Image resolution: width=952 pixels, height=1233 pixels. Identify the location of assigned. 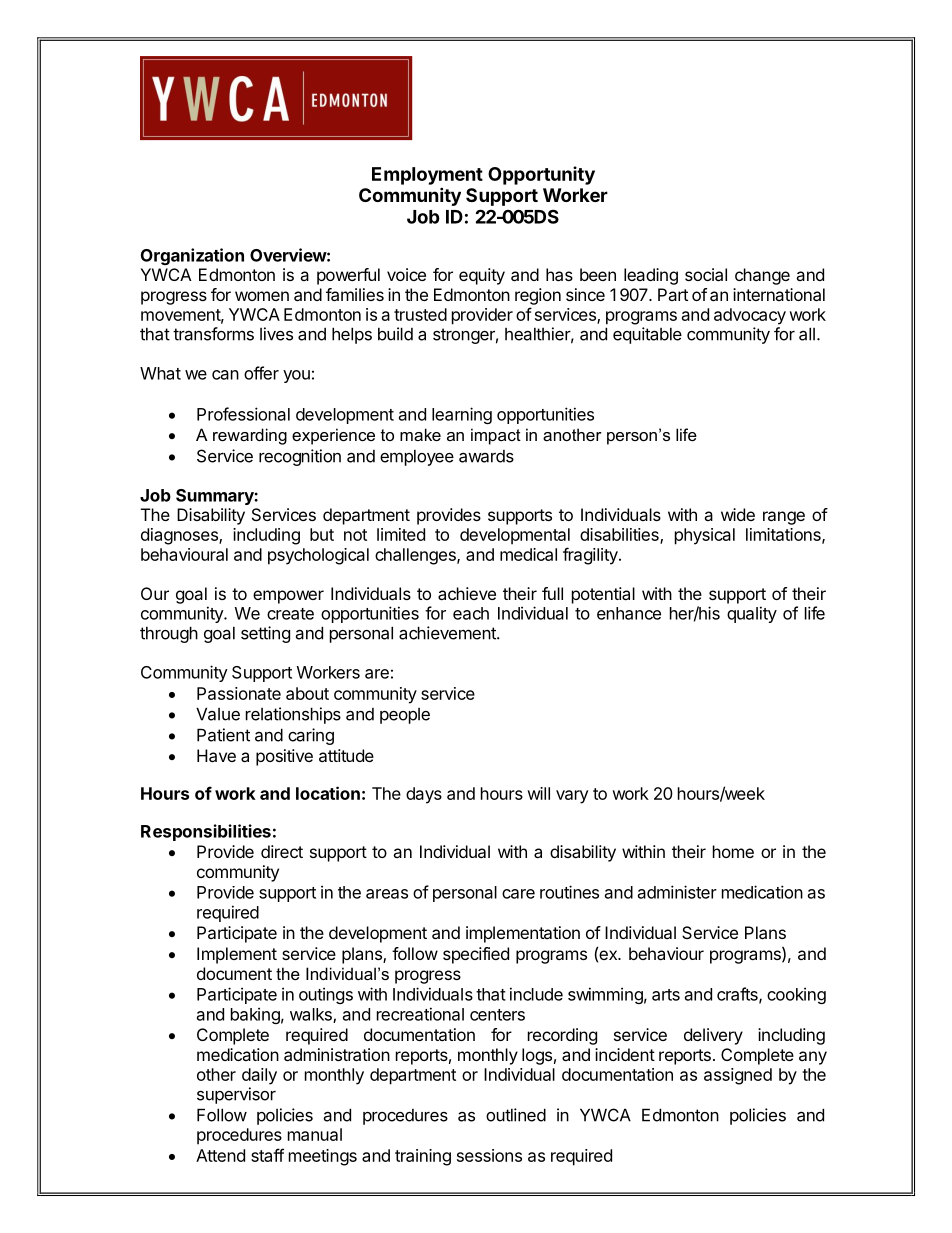
(738, 1076).
